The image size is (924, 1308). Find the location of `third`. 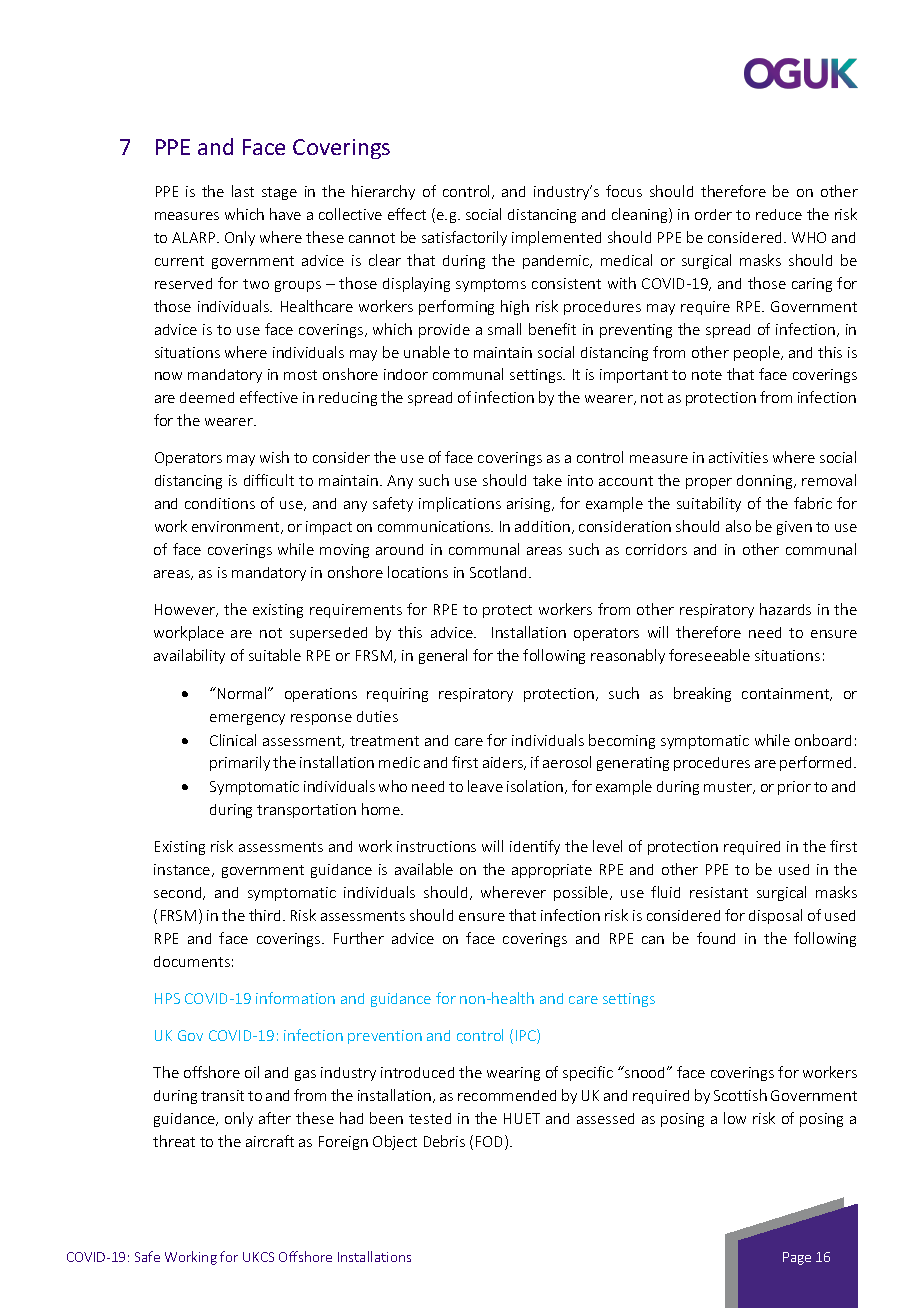

third is located at coordinates (264, 915).
